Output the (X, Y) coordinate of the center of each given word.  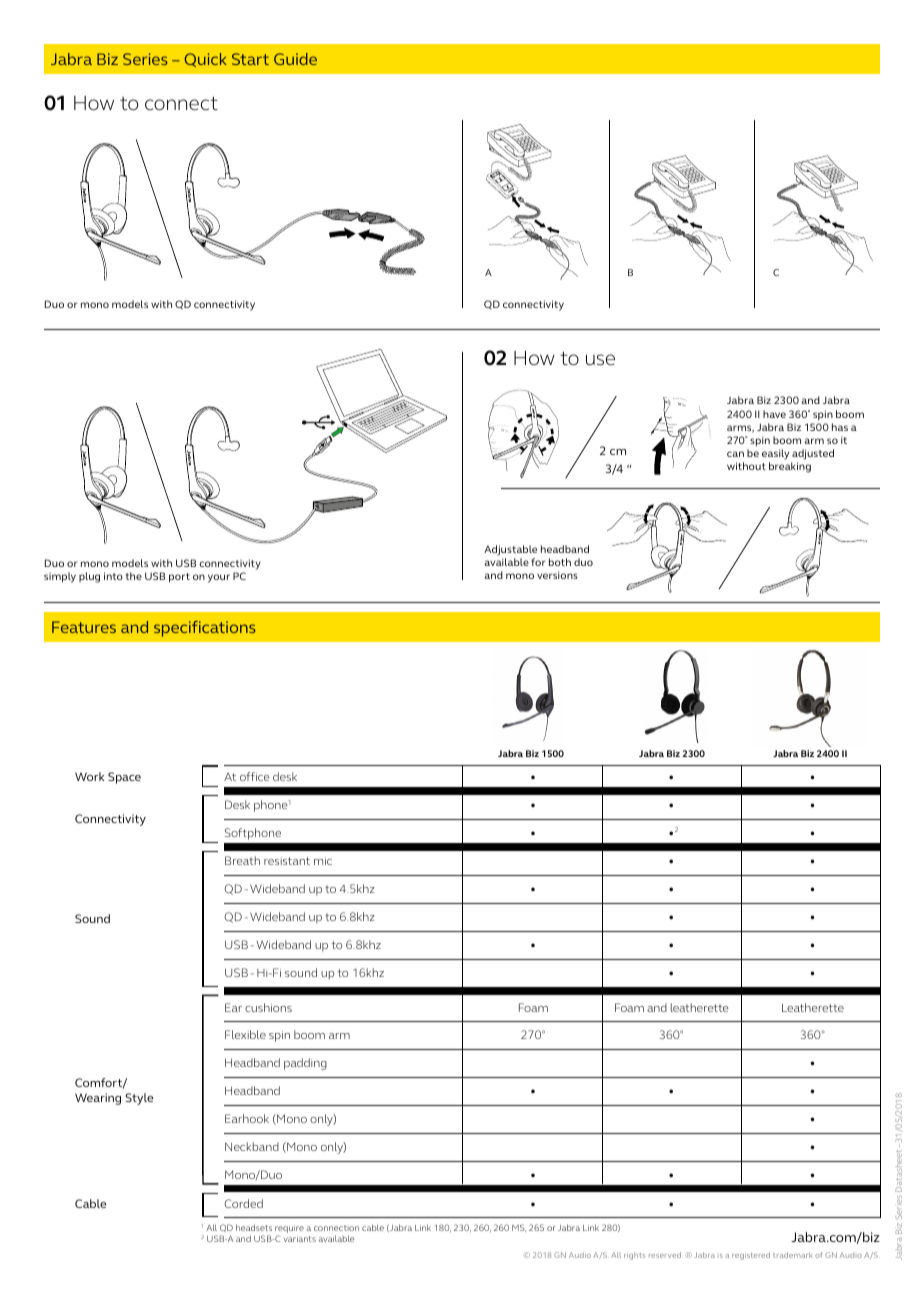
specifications (205, 629)
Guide (295, 59)
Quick (205, 60)
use (600, 360)
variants (300, 1239)
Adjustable (510, 550)
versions (557, 575)
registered (751, 1256)
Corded (243, 1203)
